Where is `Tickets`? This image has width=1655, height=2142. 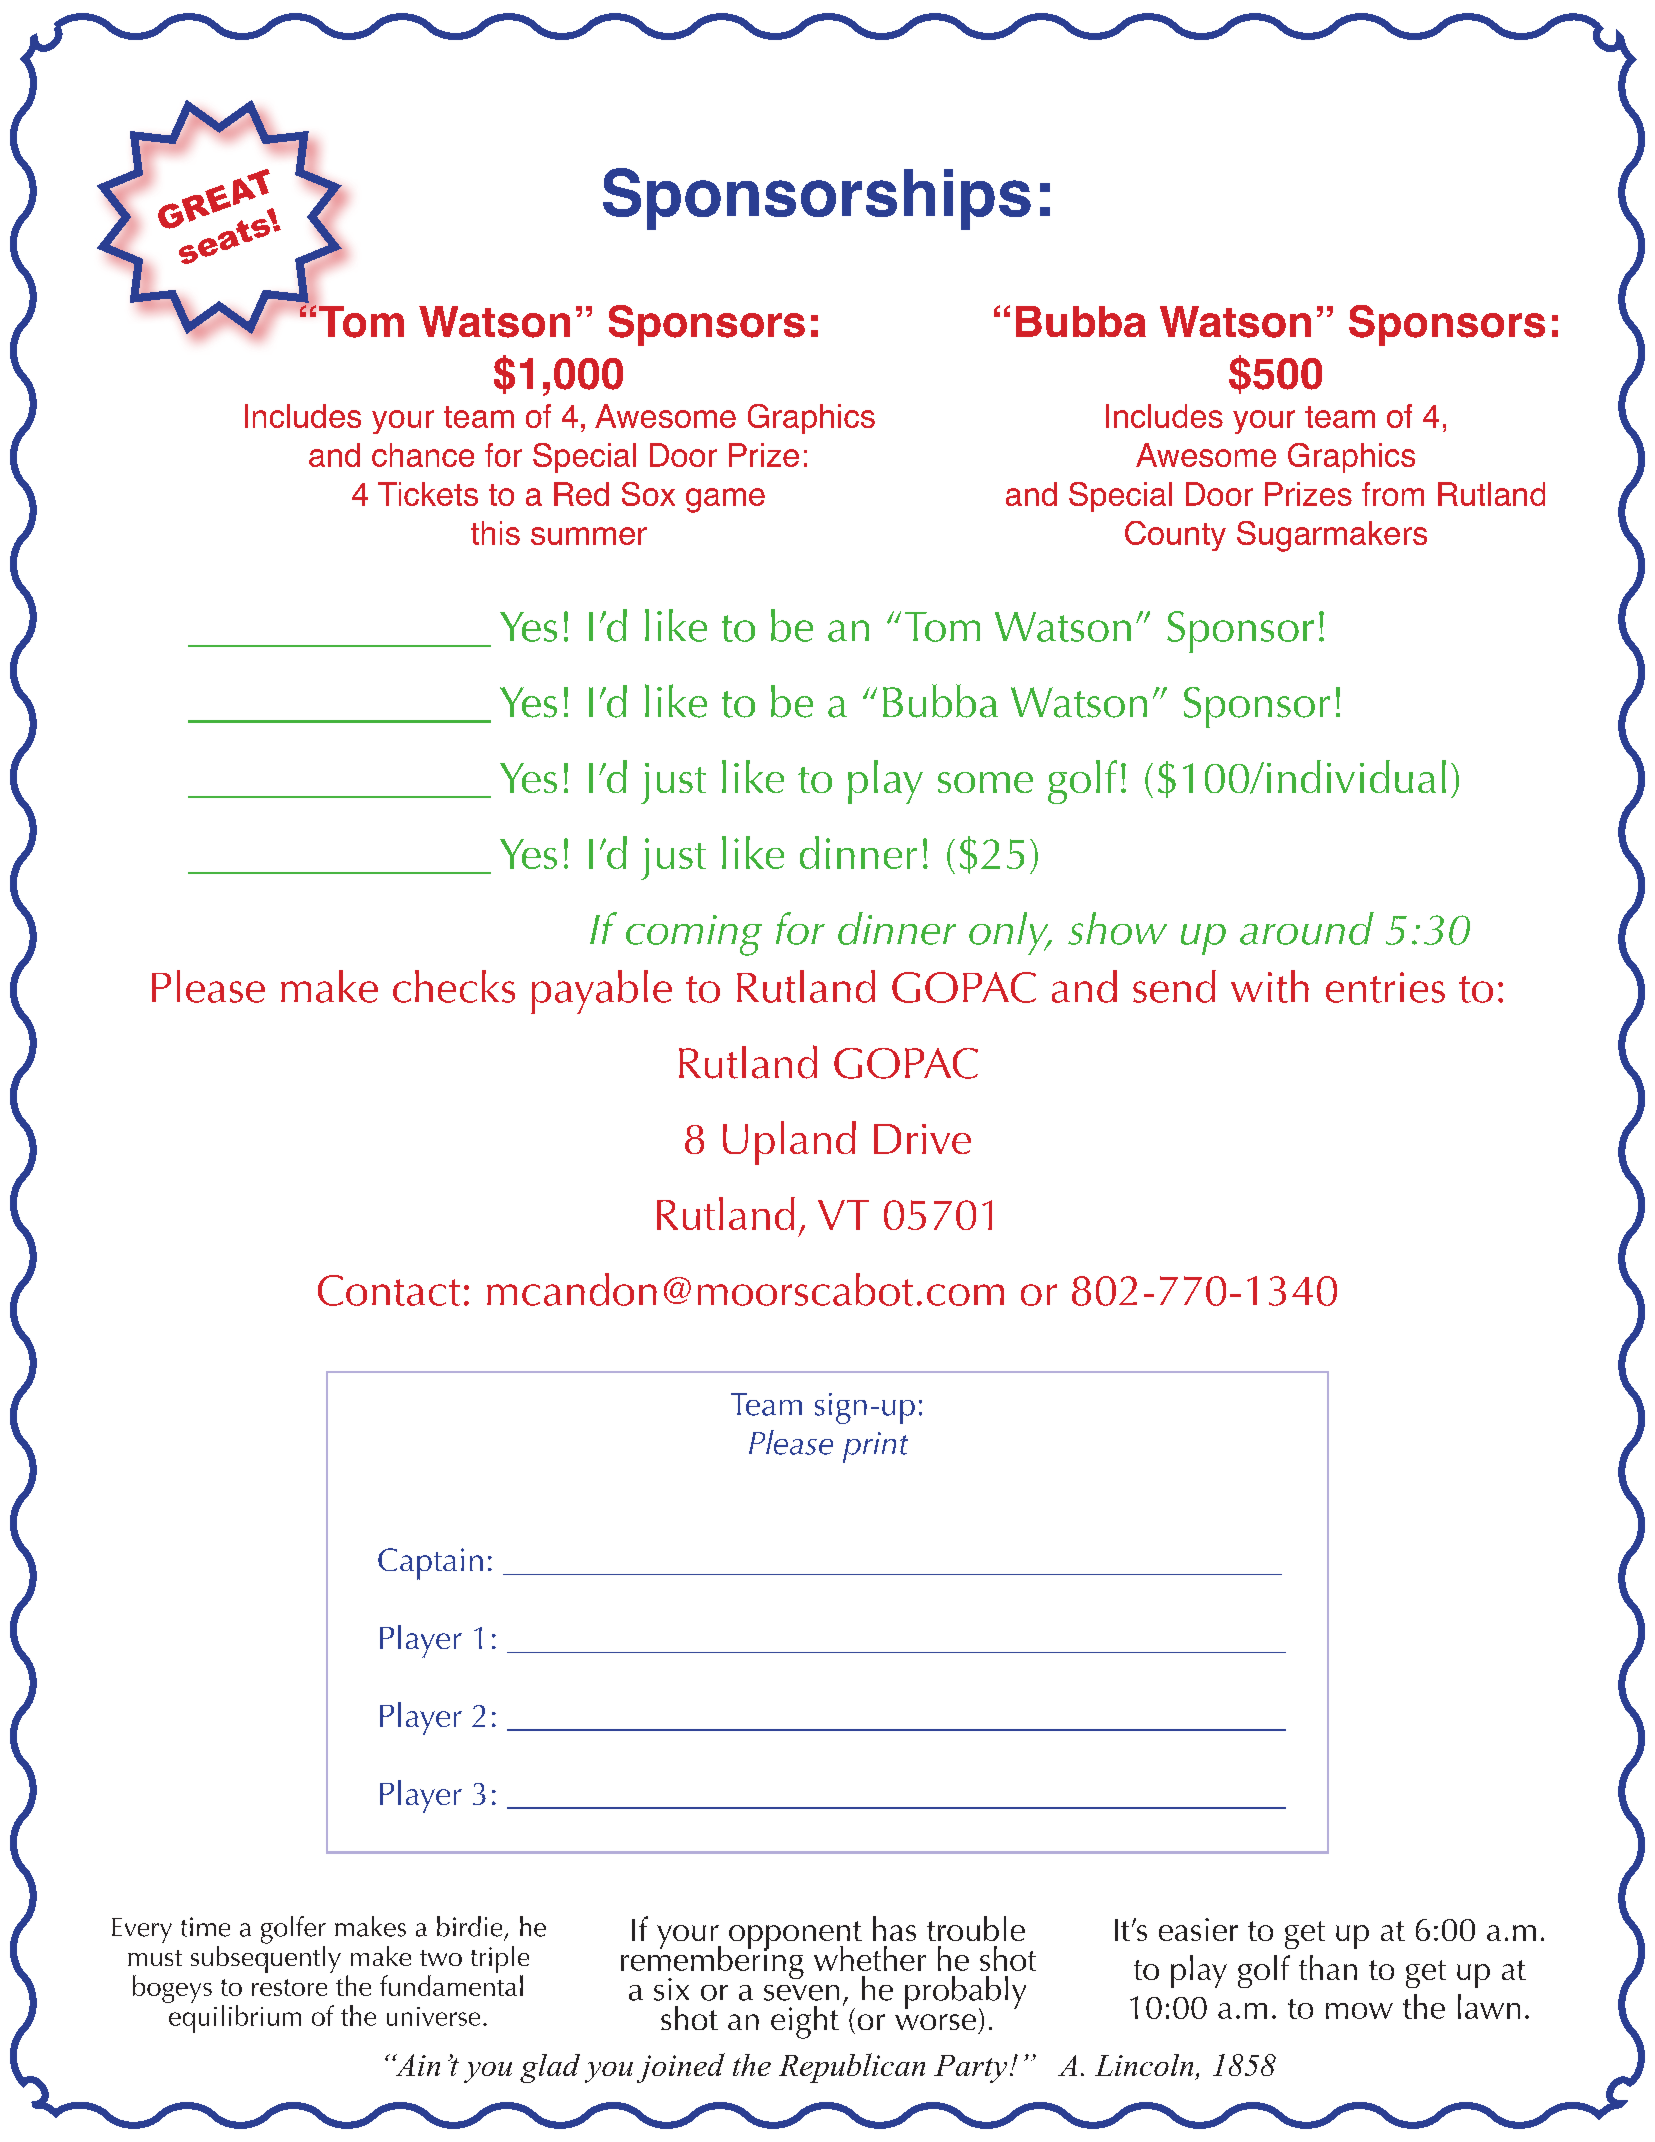 Tickets is located at coordinates (428, 494).
